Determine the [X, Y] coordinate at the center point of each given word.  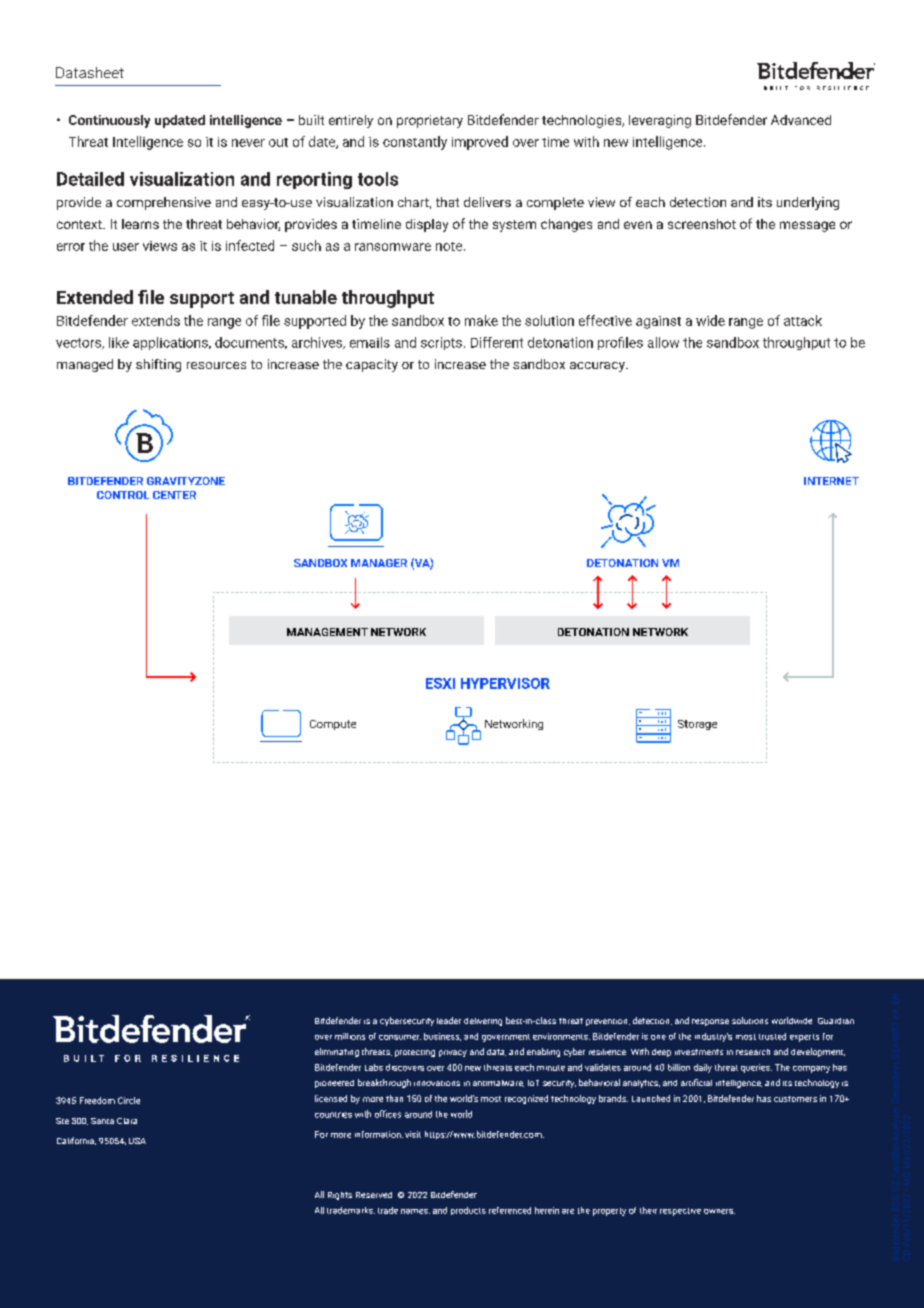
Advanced [801, 120]
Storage [697, 725]
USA [137, 1141]
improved [480, 143]
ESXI [440, 683]
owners [719, 1211]
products [468, 1211]
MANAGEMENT [327, 632]
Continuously [109, 121]
